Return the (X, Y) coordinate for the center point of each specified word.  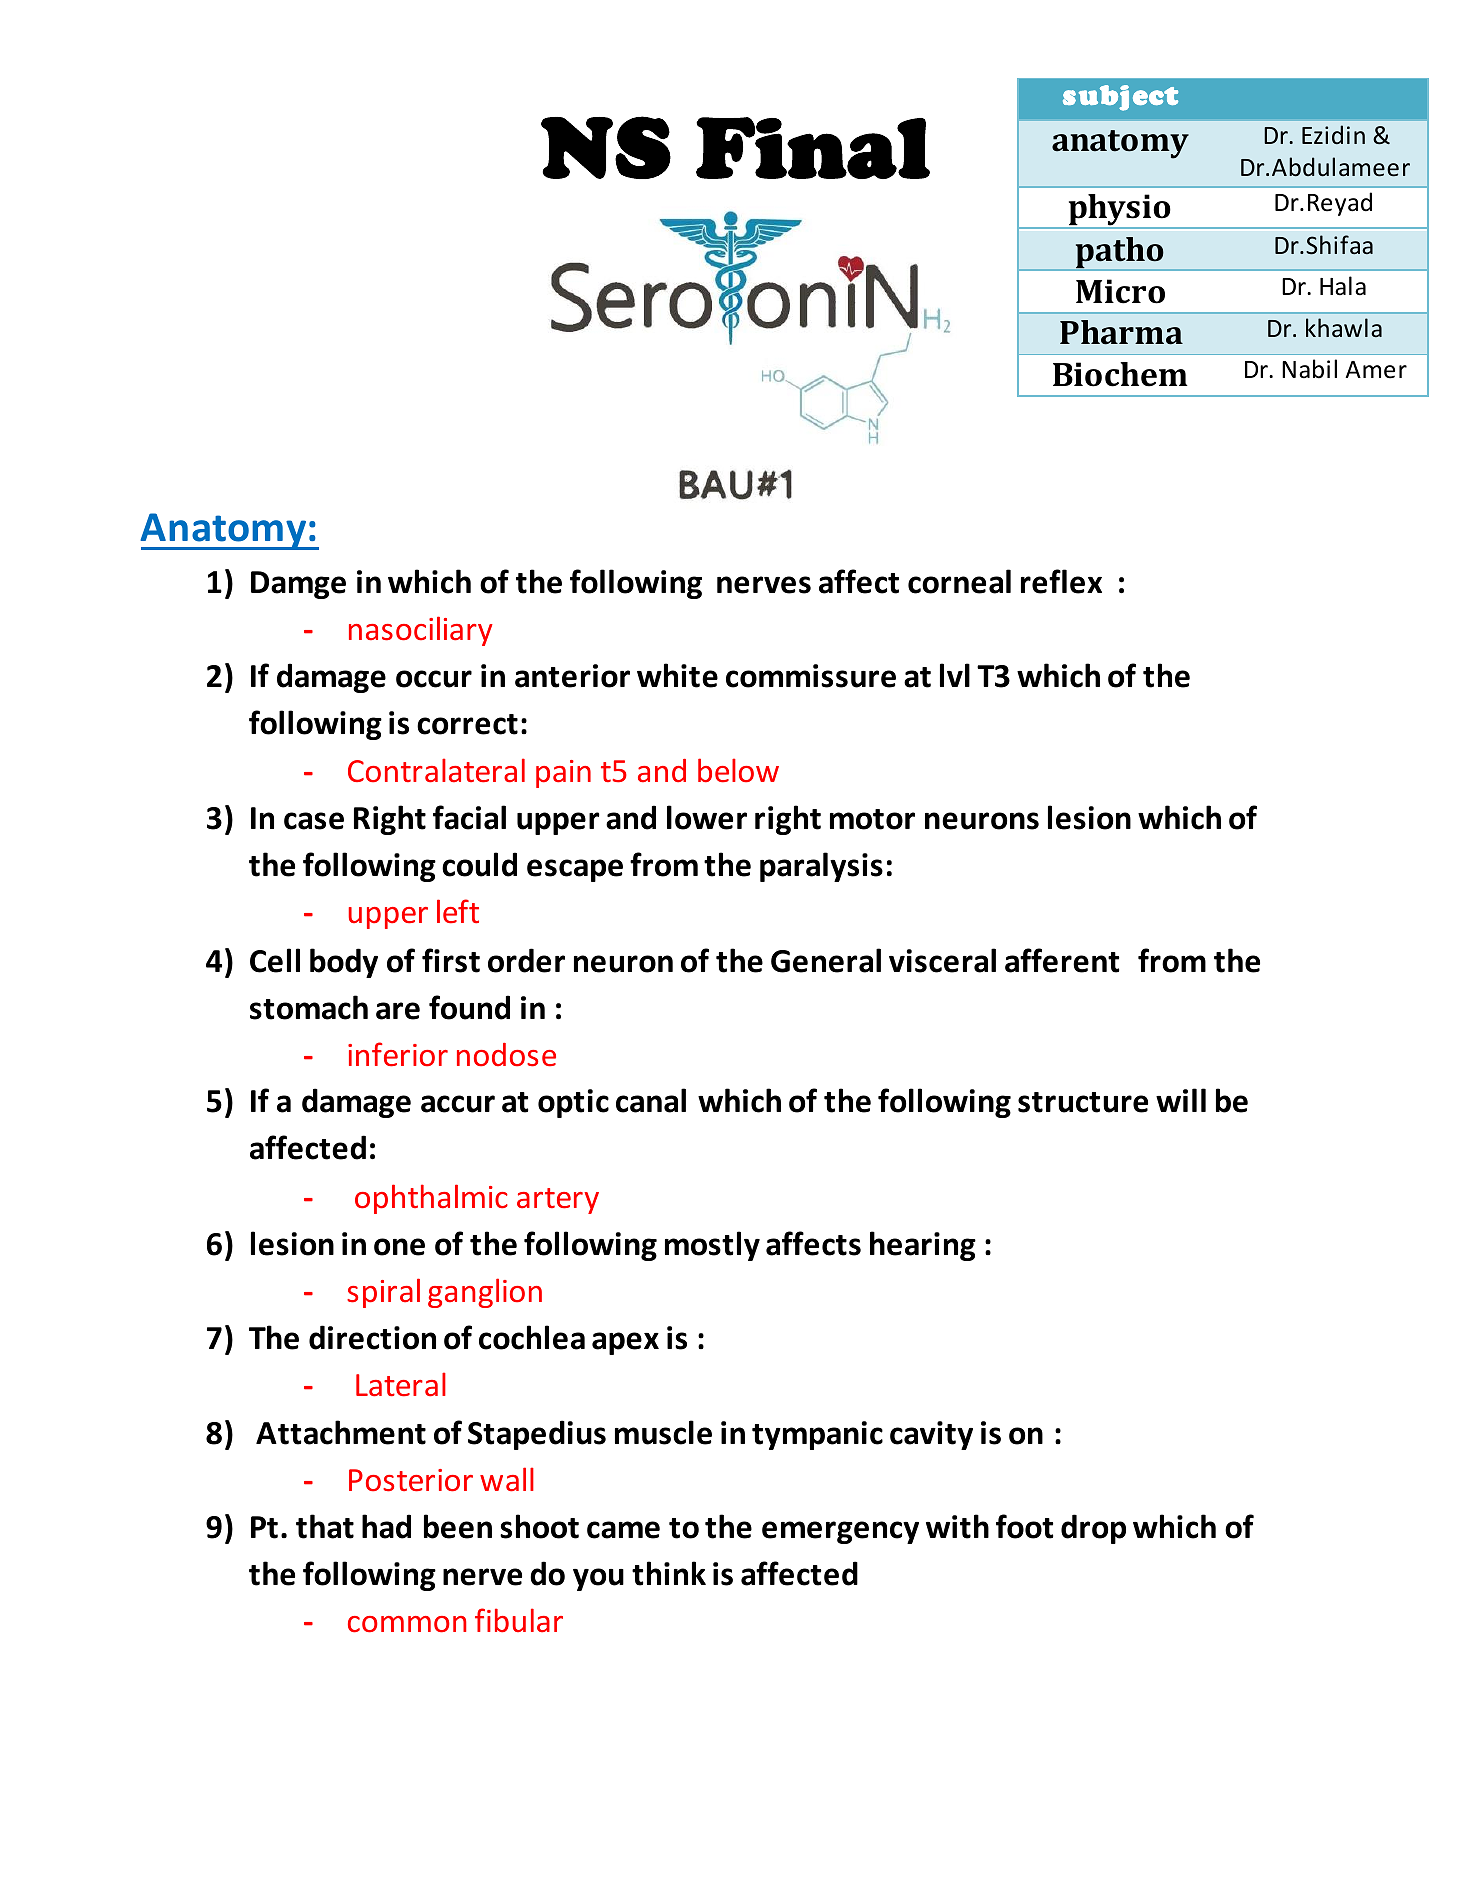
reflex (1061, 581)
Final (813, 148)
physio (1119, 211)
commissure (811, 676)
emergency (840, 1532)
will (1181, 1100)
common (407, 1624)
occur (434, 679)
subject (1120, 98)
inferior (398, 1054)
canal (651, 1100)
